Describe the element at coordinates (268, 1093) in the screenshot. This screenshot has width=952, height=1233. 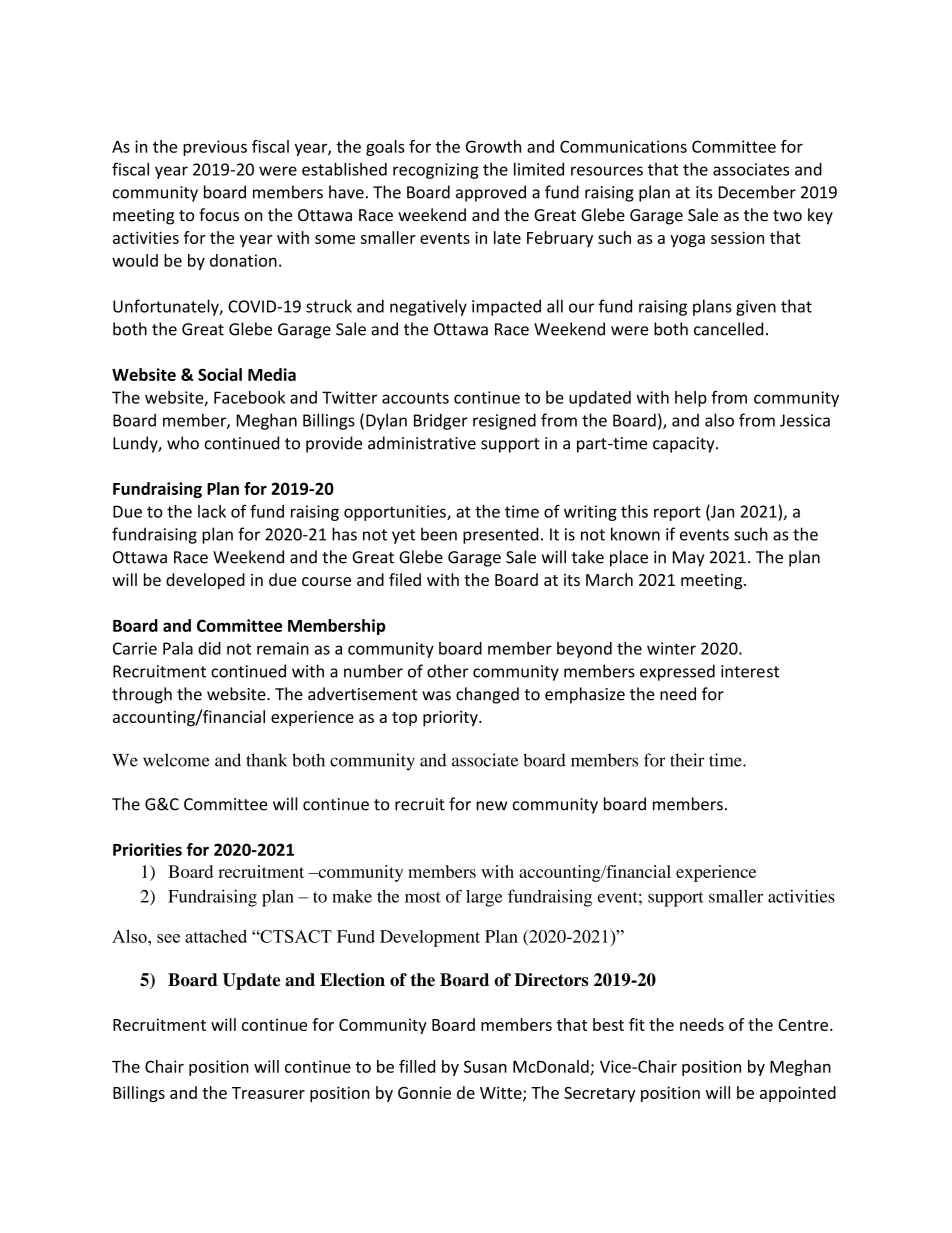
I see `Treasurer` at that location.
